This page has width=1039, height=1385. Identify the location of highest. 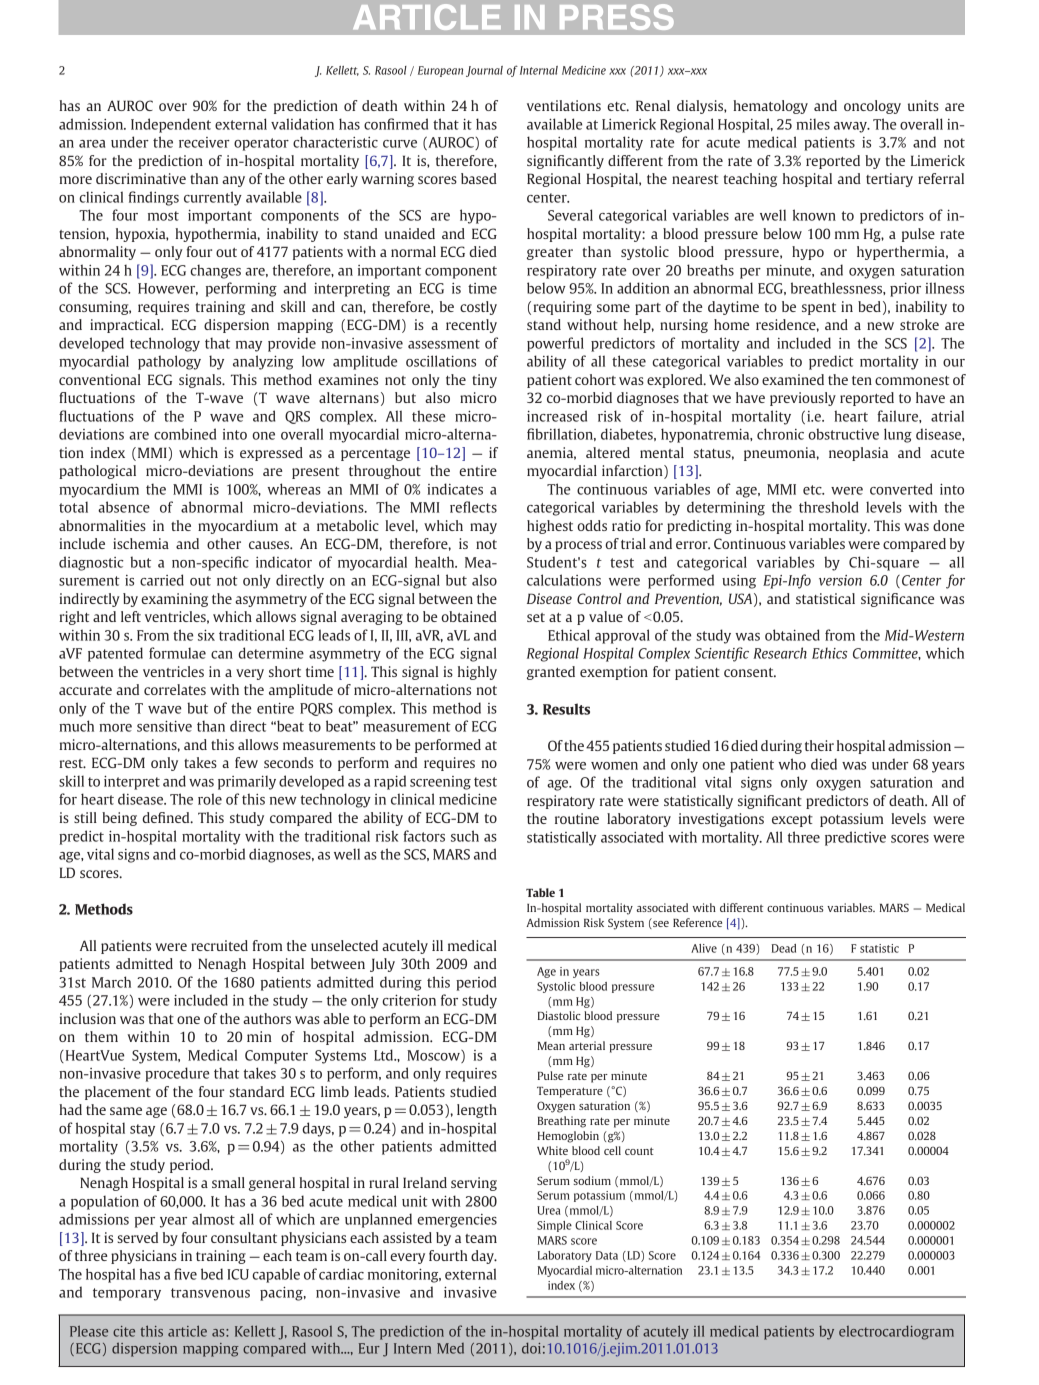
(550, 527).
